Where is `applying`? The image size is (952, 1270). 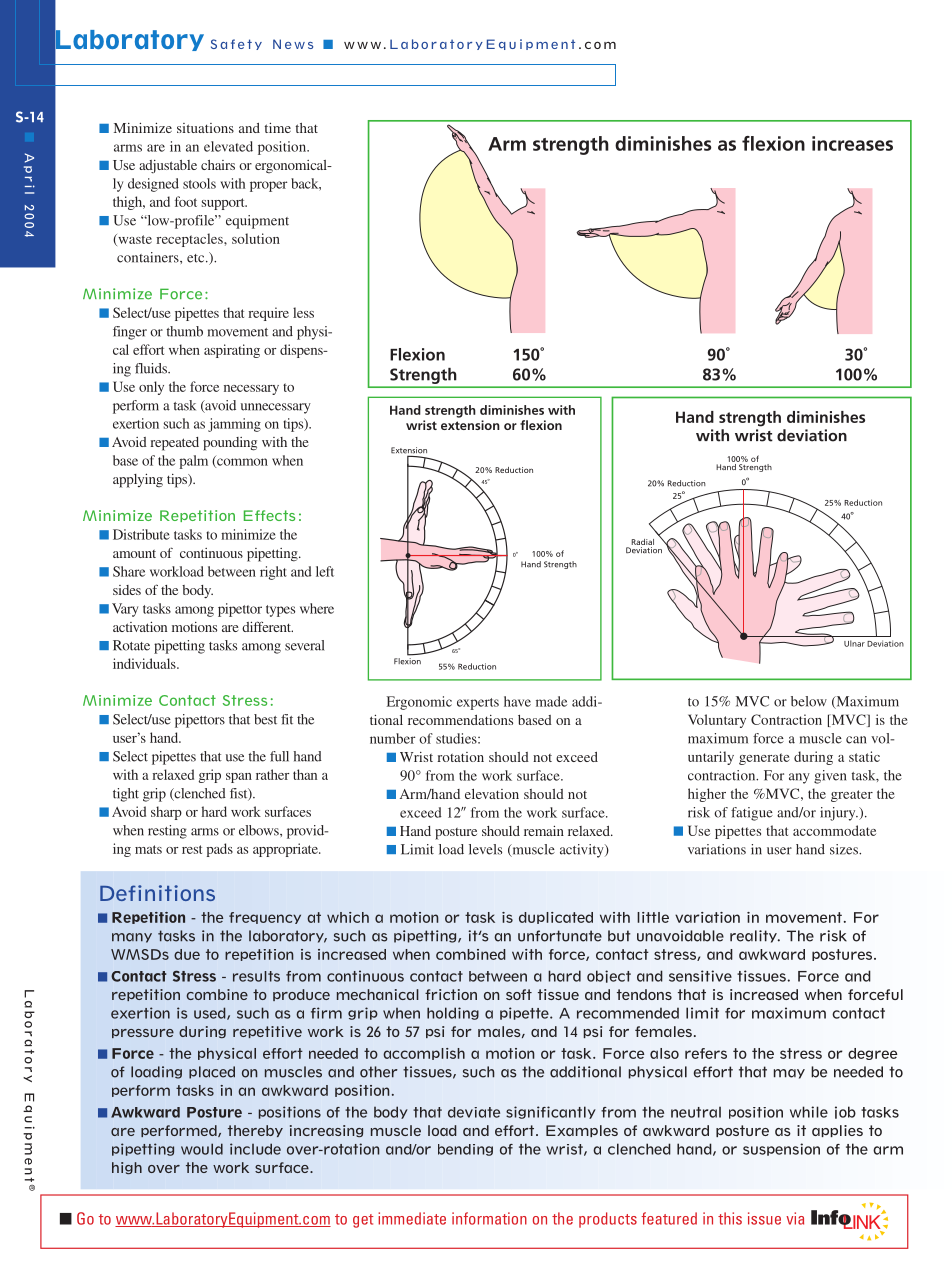 applying is located at coordinates (138, 481).
